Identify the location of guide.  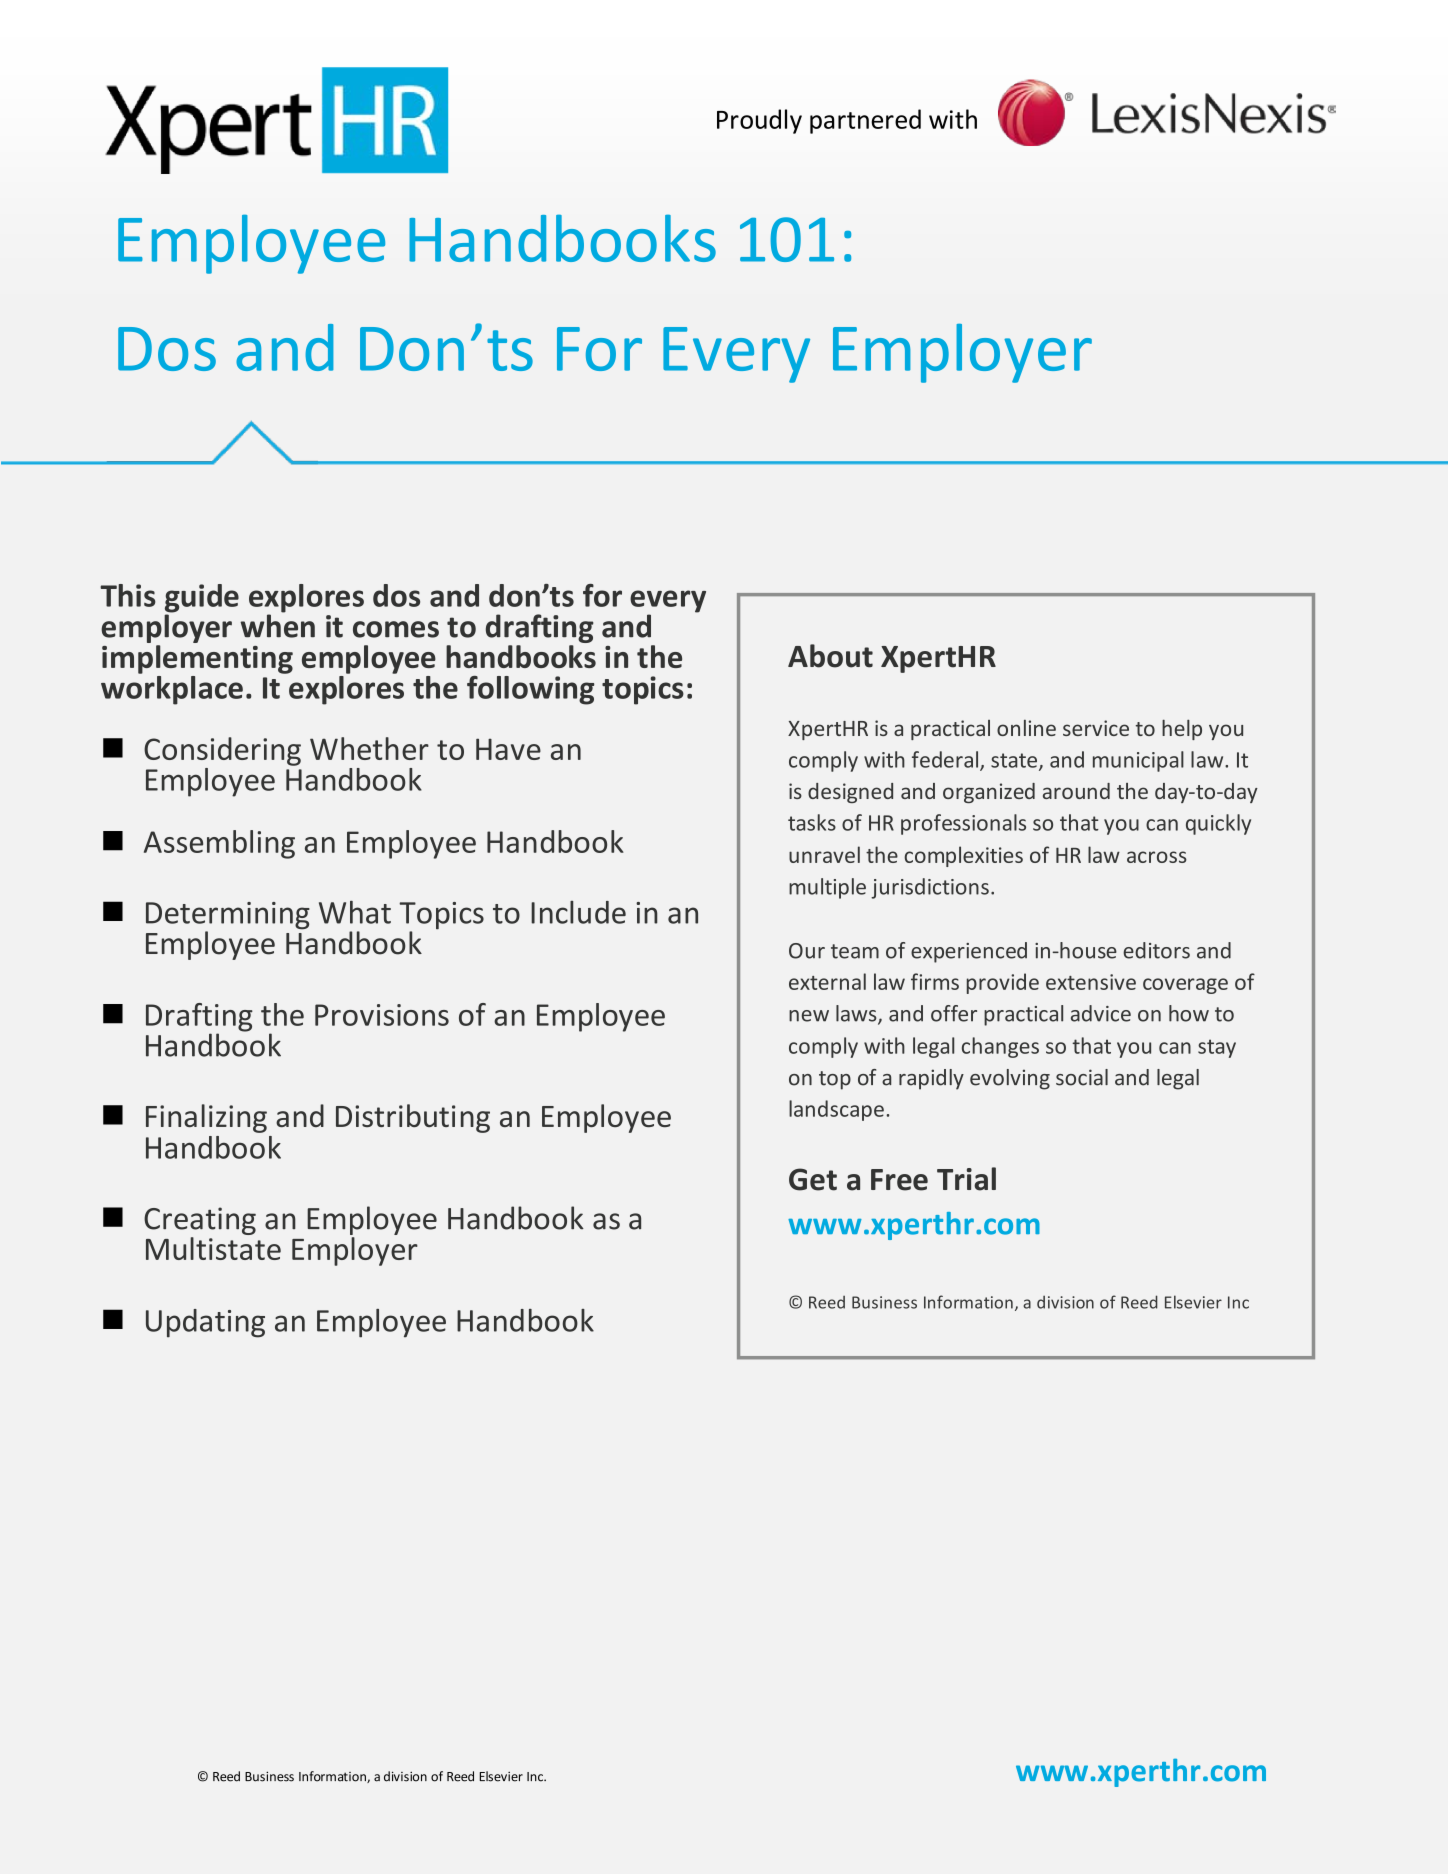
(202, 599).
